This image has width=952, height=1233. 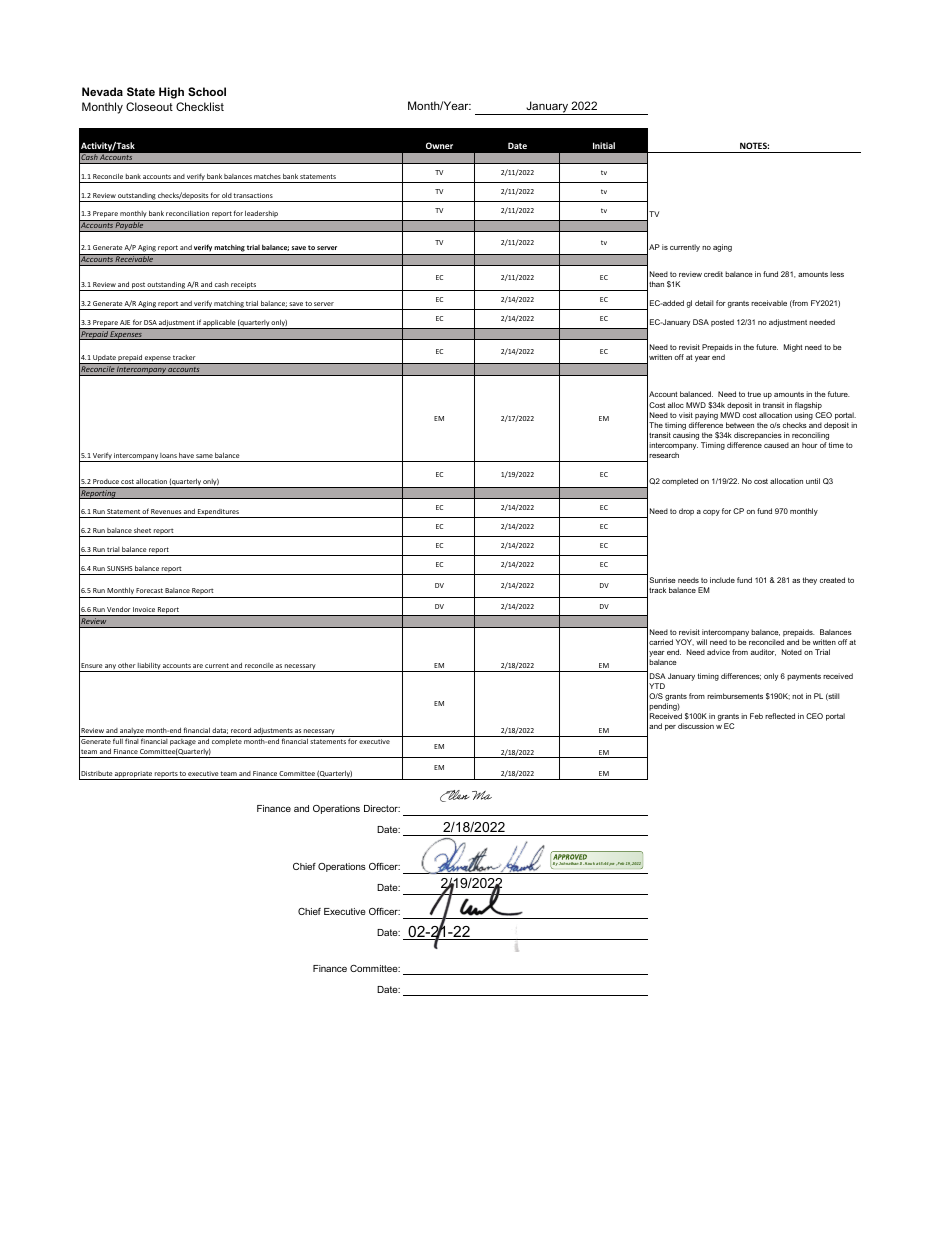 What do you see at coordinates (604, 145) in the image?
I see `Initial` at bounding box center [604, 145].
